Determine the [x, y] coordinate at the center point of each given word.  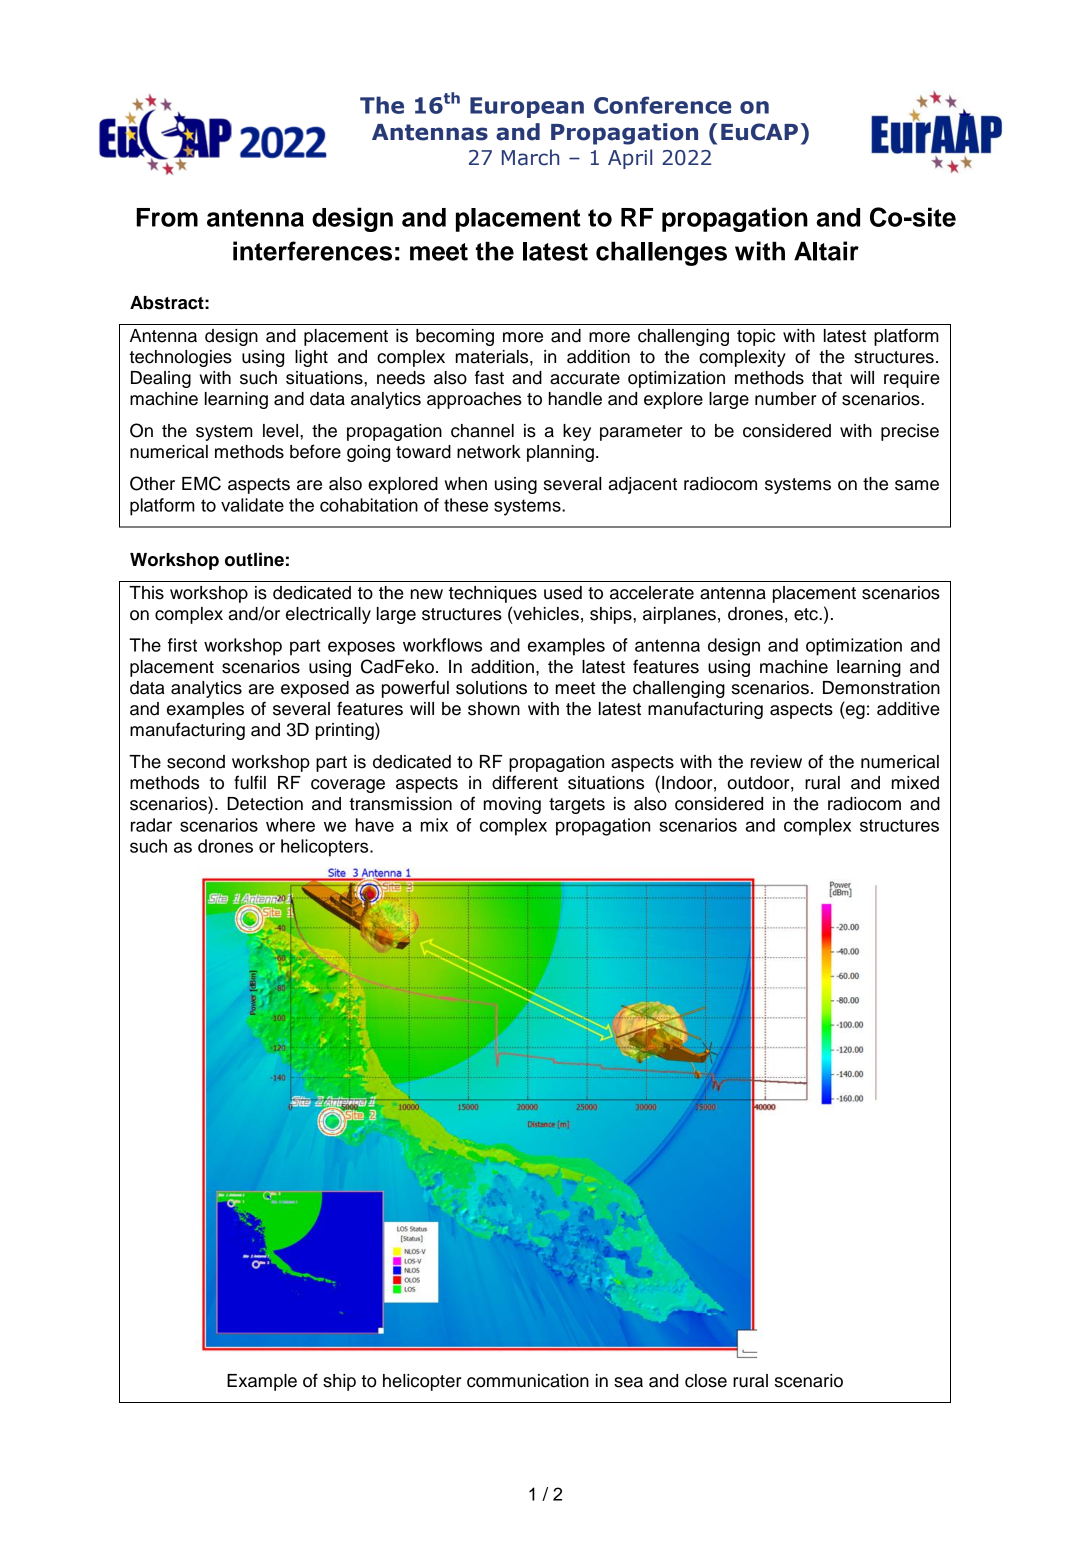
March [530, 157]
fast [489, 377]
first [182, 645]
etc [807, 614]
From [167, 217]
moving [512, 805]
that [827, 378]
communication [528, 1381]
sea [628, 1382]
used [563, 593]
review [776, 762]
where [290, 825]
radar [151, 825]
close [706, 1381]
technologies [180, 358]
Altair [826, 251]
